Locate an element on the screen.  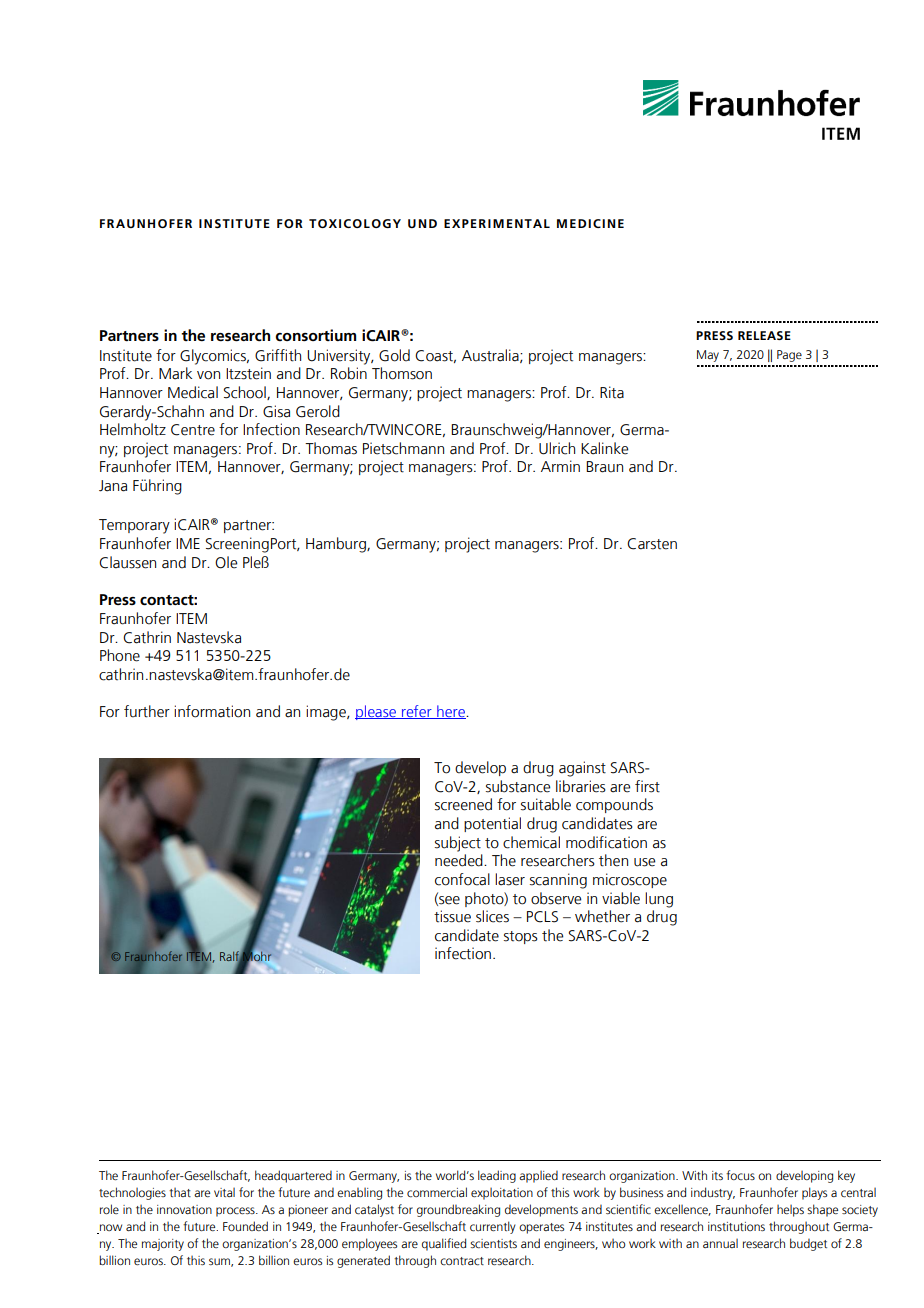
Page is located at coordinates (789, 356).
